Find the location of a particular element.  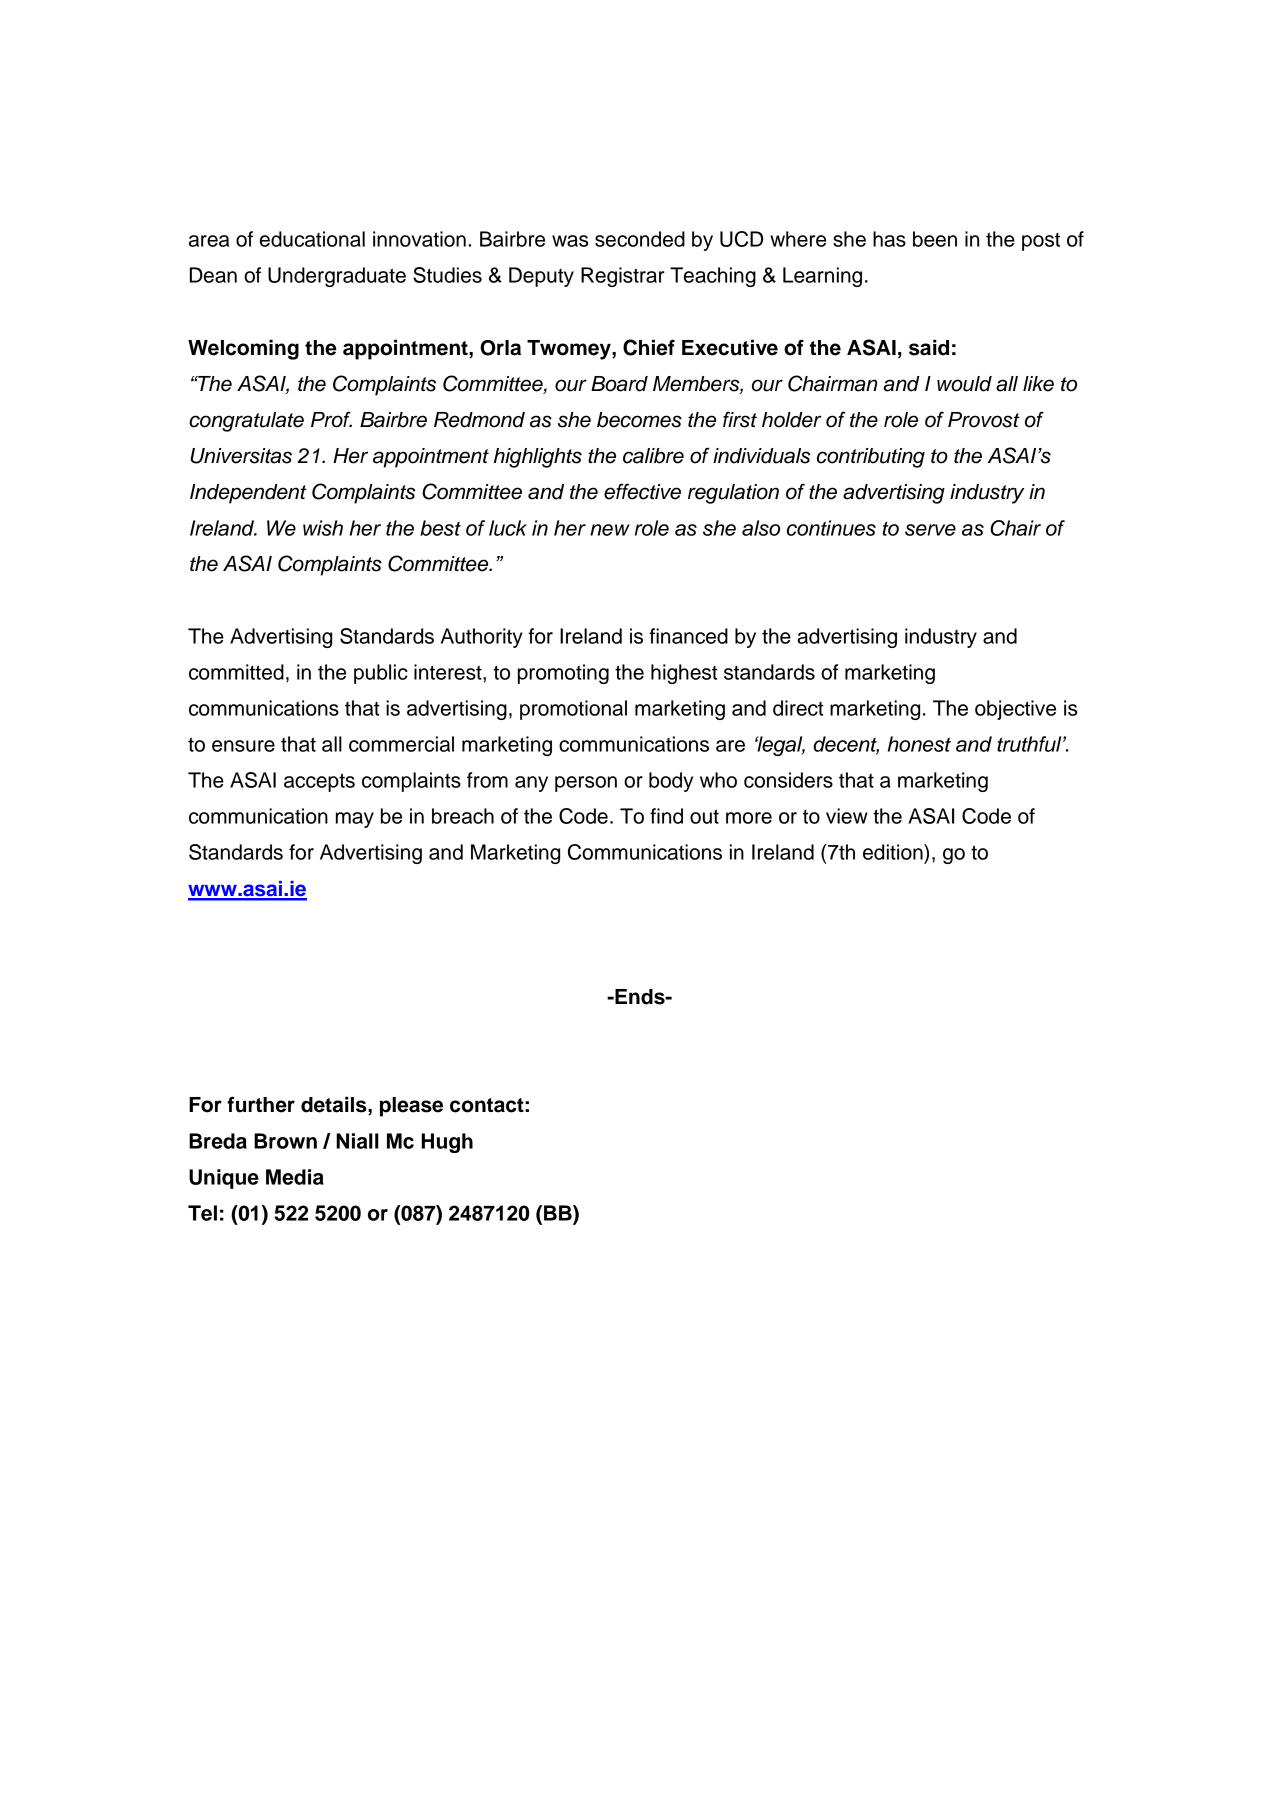

Hugh is located at coordinates (447, 1143).
